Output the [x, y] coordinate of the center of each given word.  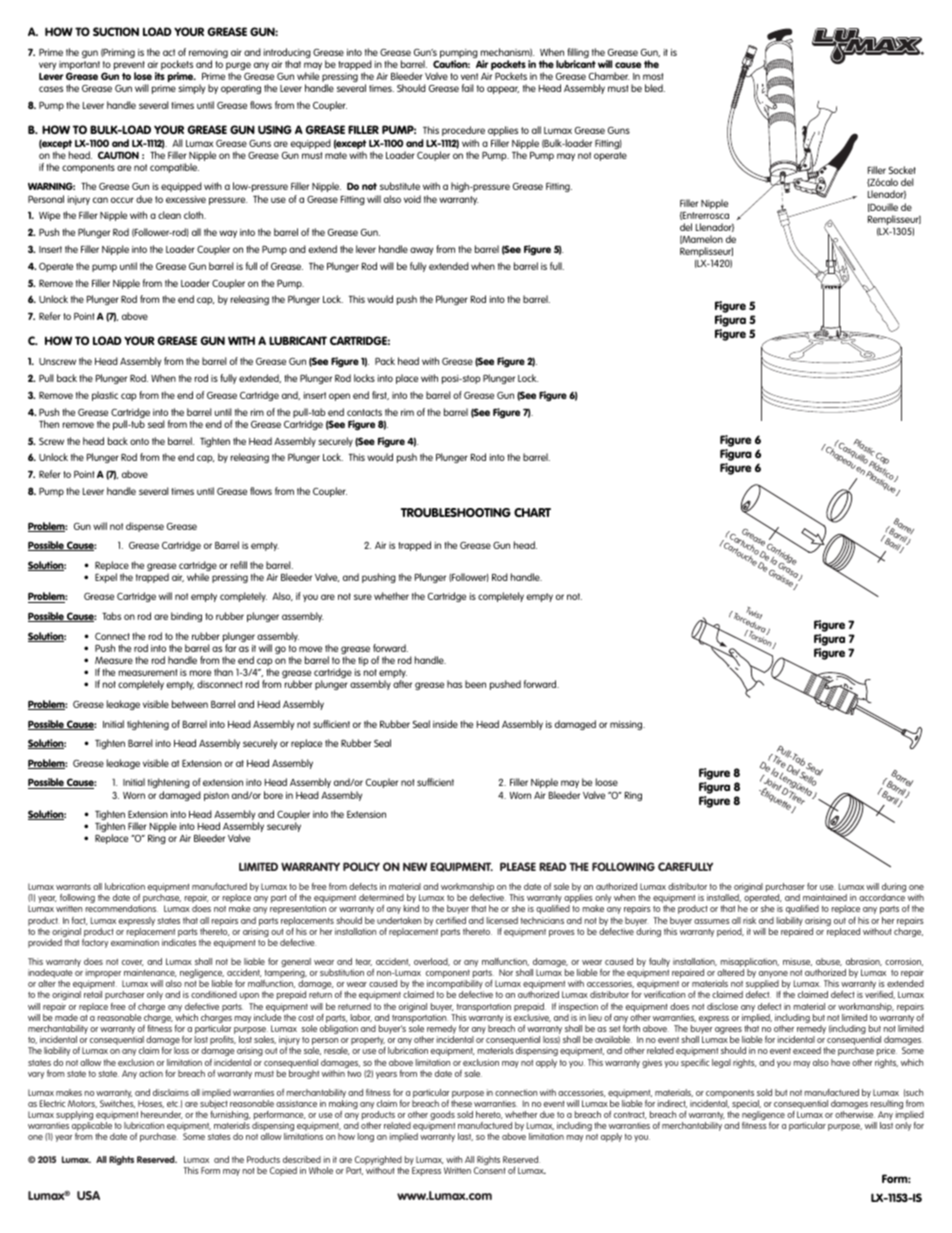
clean [169, 215]
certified [451, 920]
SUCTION [116, 31]
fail [468, 88]
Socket [902, 170]
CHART [532, 512]
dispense [145, 527]
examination [135, 942]
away [421, 251]
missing [627, 725]
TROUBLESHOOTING [456, 512]
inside [445, 724]
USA [88, 1195]
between [190, 704]
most [653, 76]
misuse [797, 962]
